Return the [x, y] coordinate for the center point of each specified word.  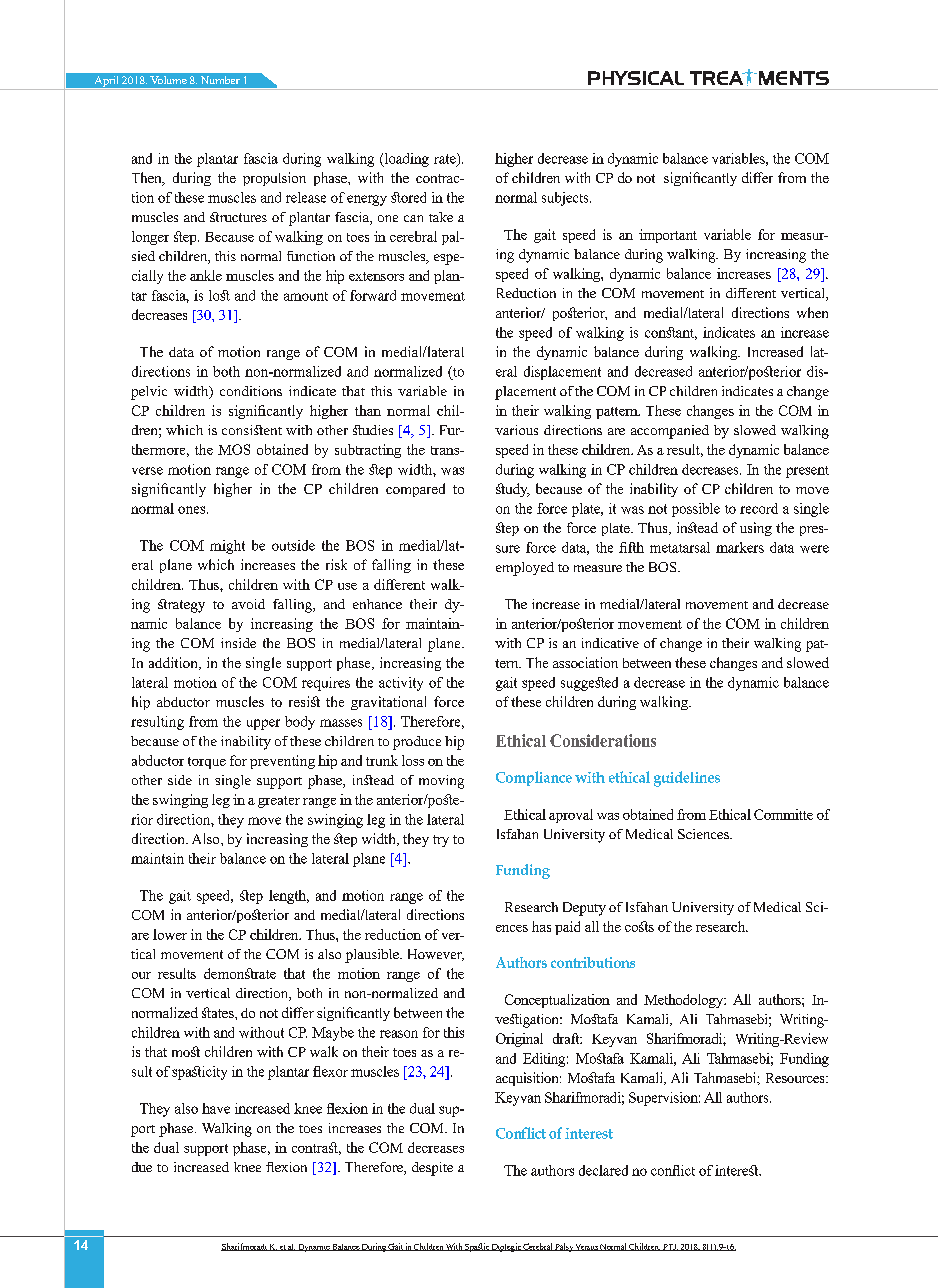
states [219, 1012]
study [513, 490]
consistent [252, 430]
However [436, 955]
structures [238, 217]
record [759, 508]
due [142, 1167]
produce [417, 743]
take [441, 217]
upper [263, 724]
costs [639, 926]
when [812, 312]
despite [432, 1169]
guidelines [687, 779]
